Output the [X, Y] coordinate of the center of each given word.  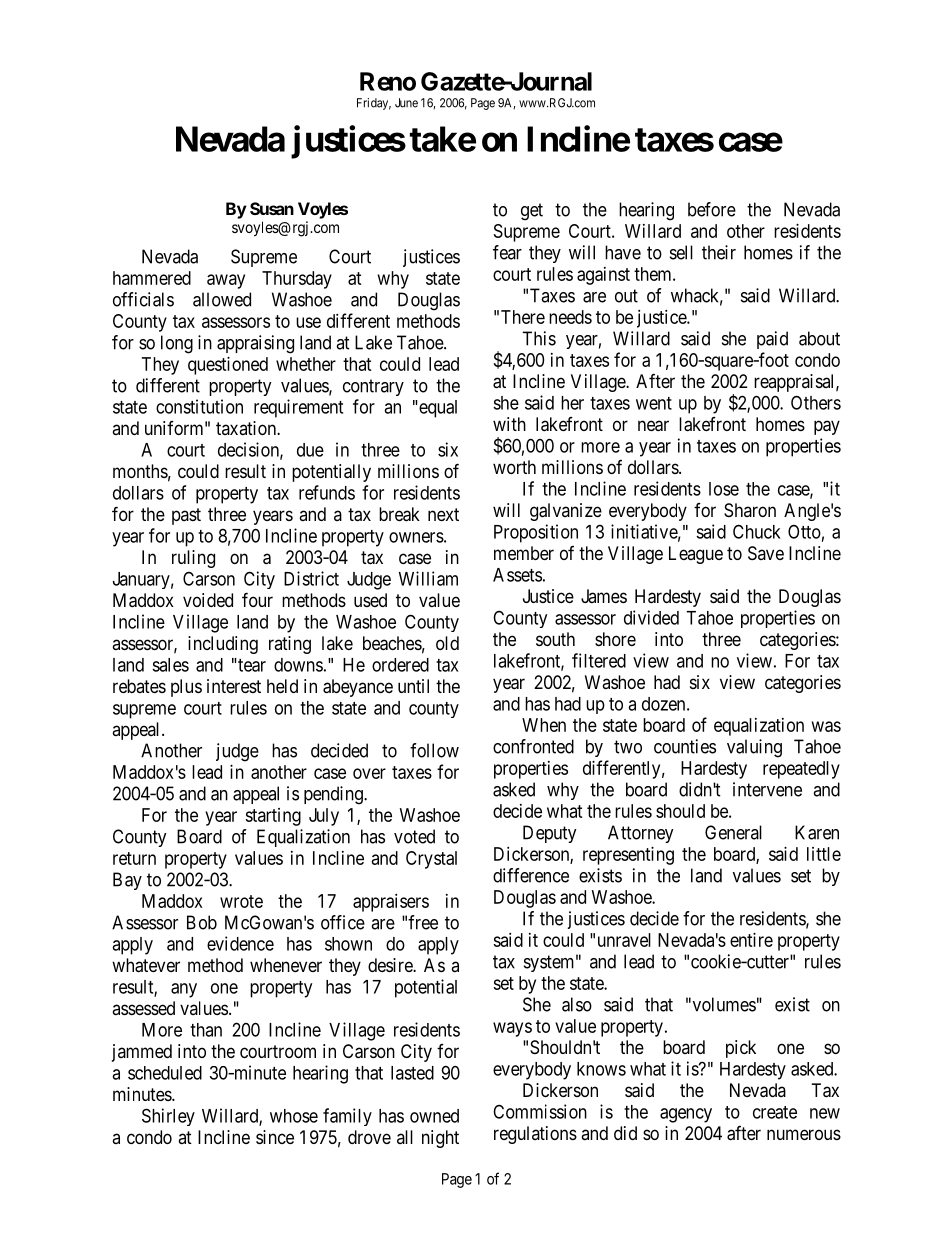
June [406, 103]
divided [651, 617]
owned [434, 1116]
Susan [272, 208]
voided [208, 600]
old [447, 643]
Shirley [168, 1117]
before [712, 209]
